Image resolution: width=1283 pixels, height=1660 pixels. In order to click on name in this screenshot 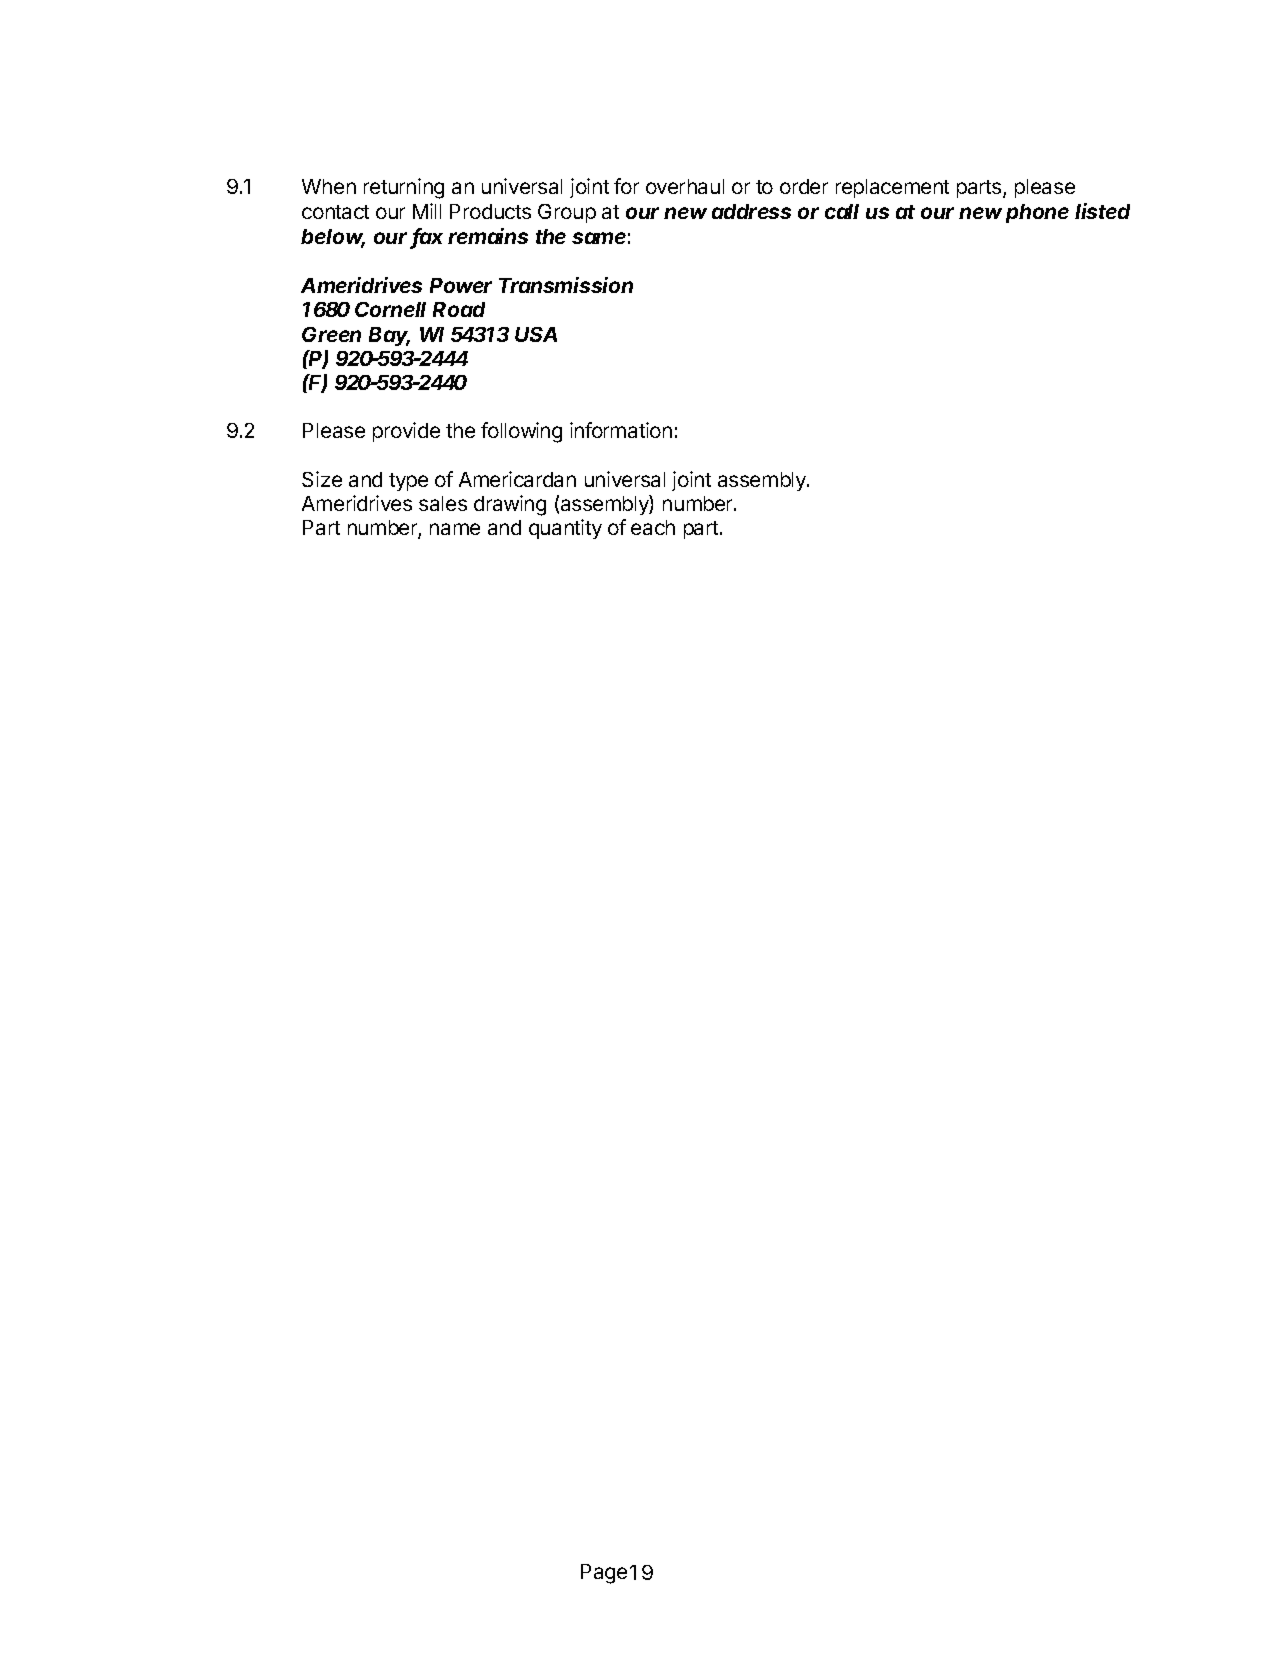, I will do `click(455, 529)`.
